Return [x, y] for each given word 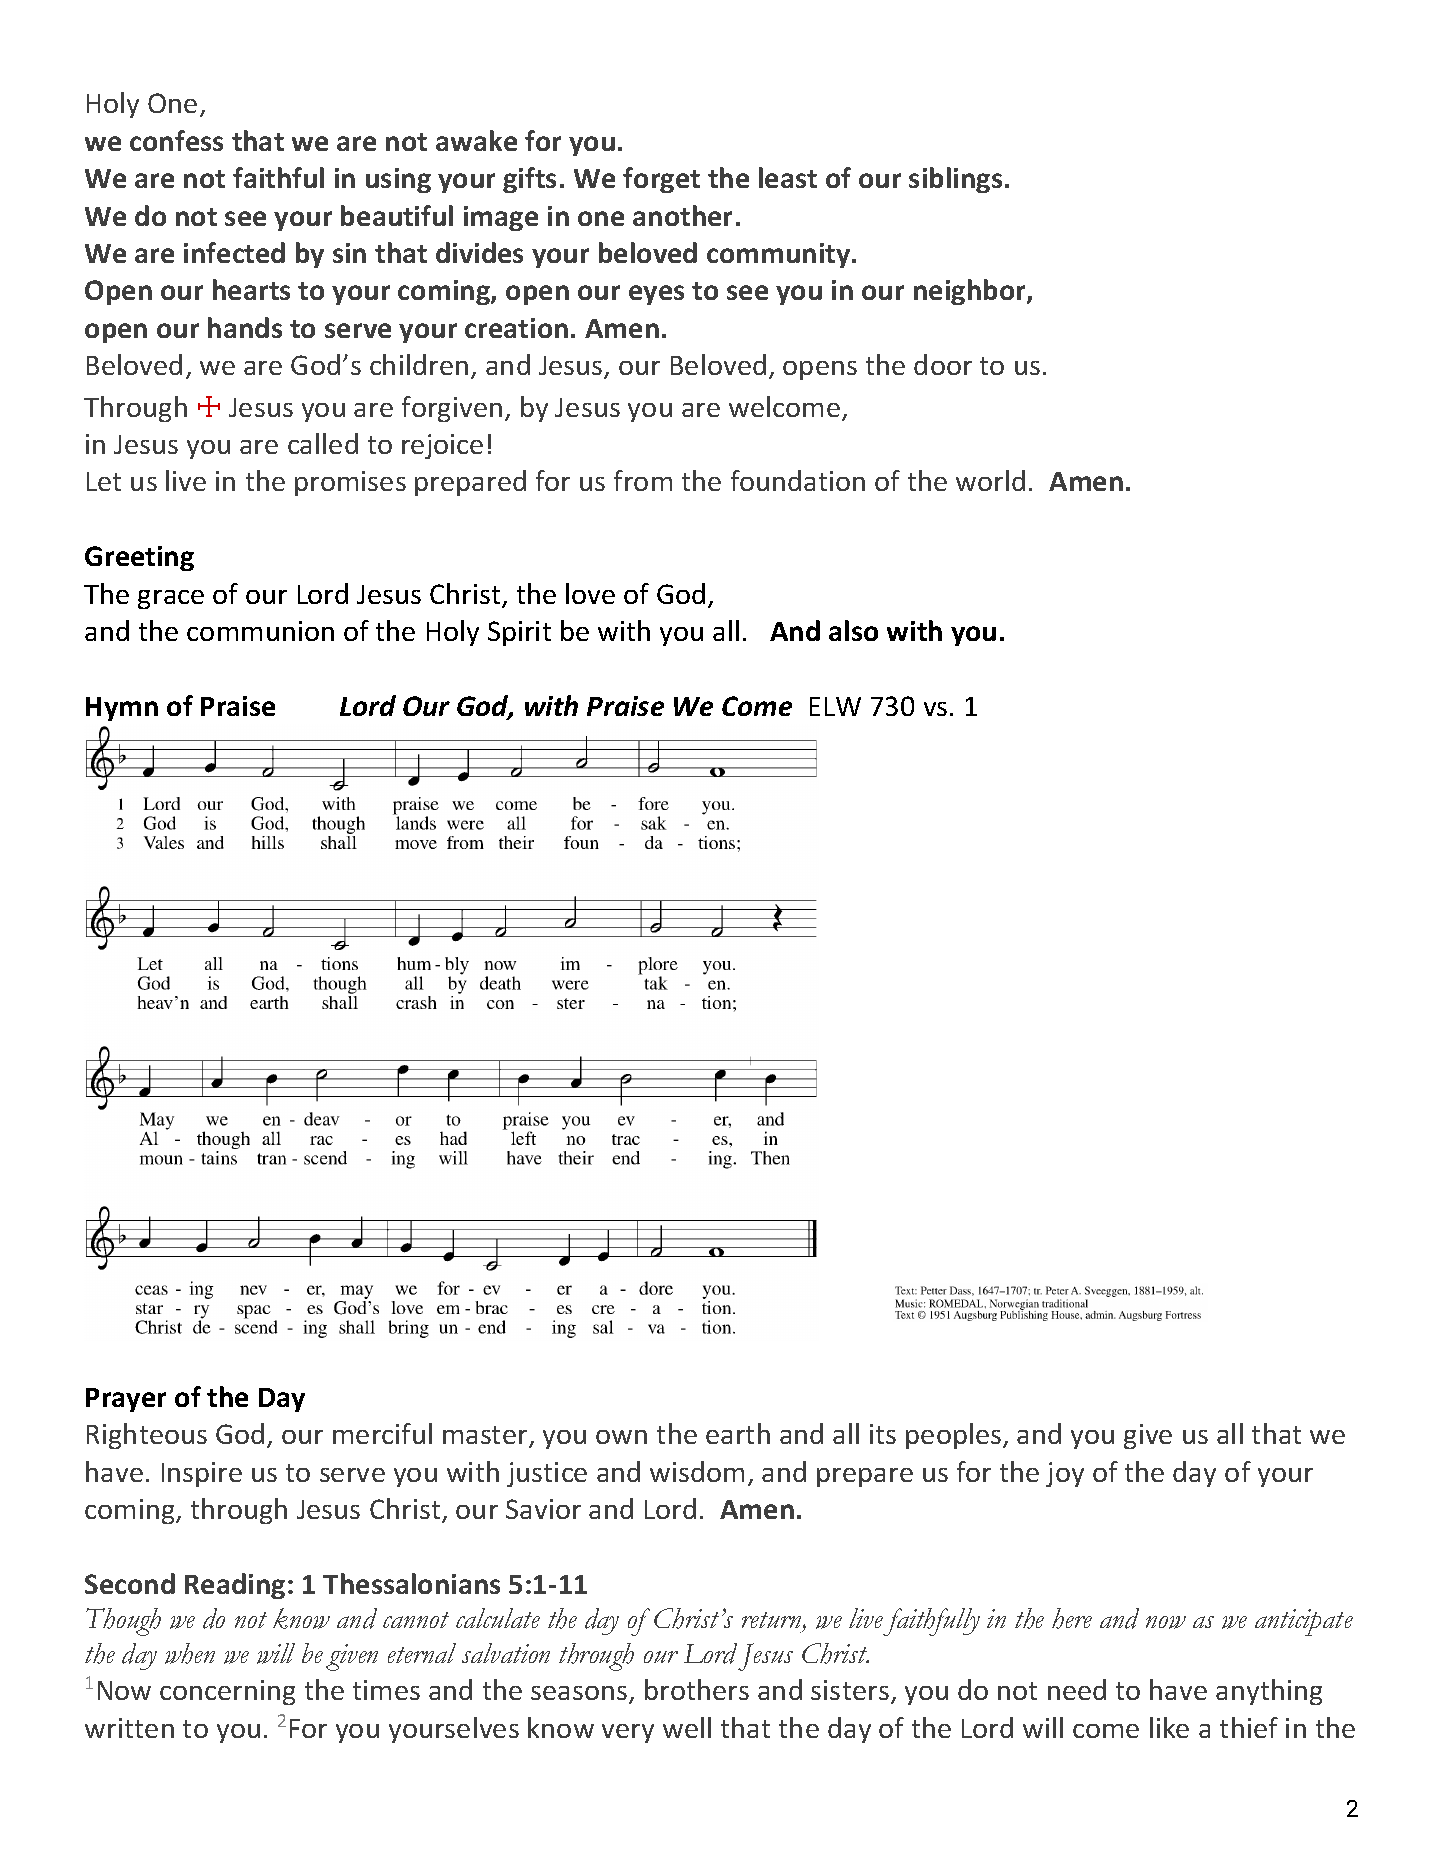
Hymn [122, 709]
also [853, 630]
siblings [955, 180]
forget [661, 180]
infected [234, 252]
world [990, 480]
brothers [697, 1689]
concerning [227, 1692]
